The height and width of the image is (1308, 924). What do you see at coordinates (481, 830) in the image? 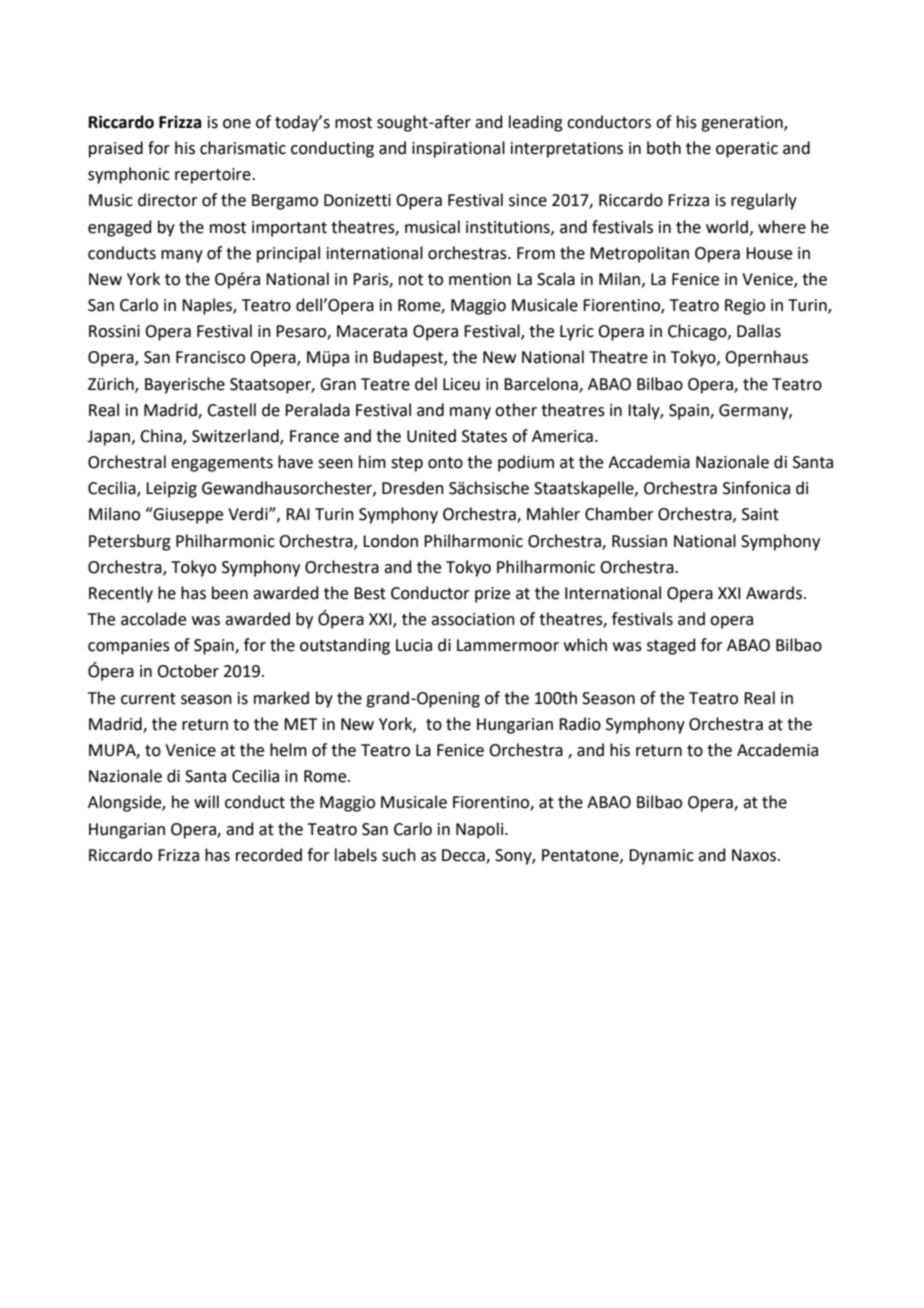
I see `Napoli` at bounding box center [481, 830].
